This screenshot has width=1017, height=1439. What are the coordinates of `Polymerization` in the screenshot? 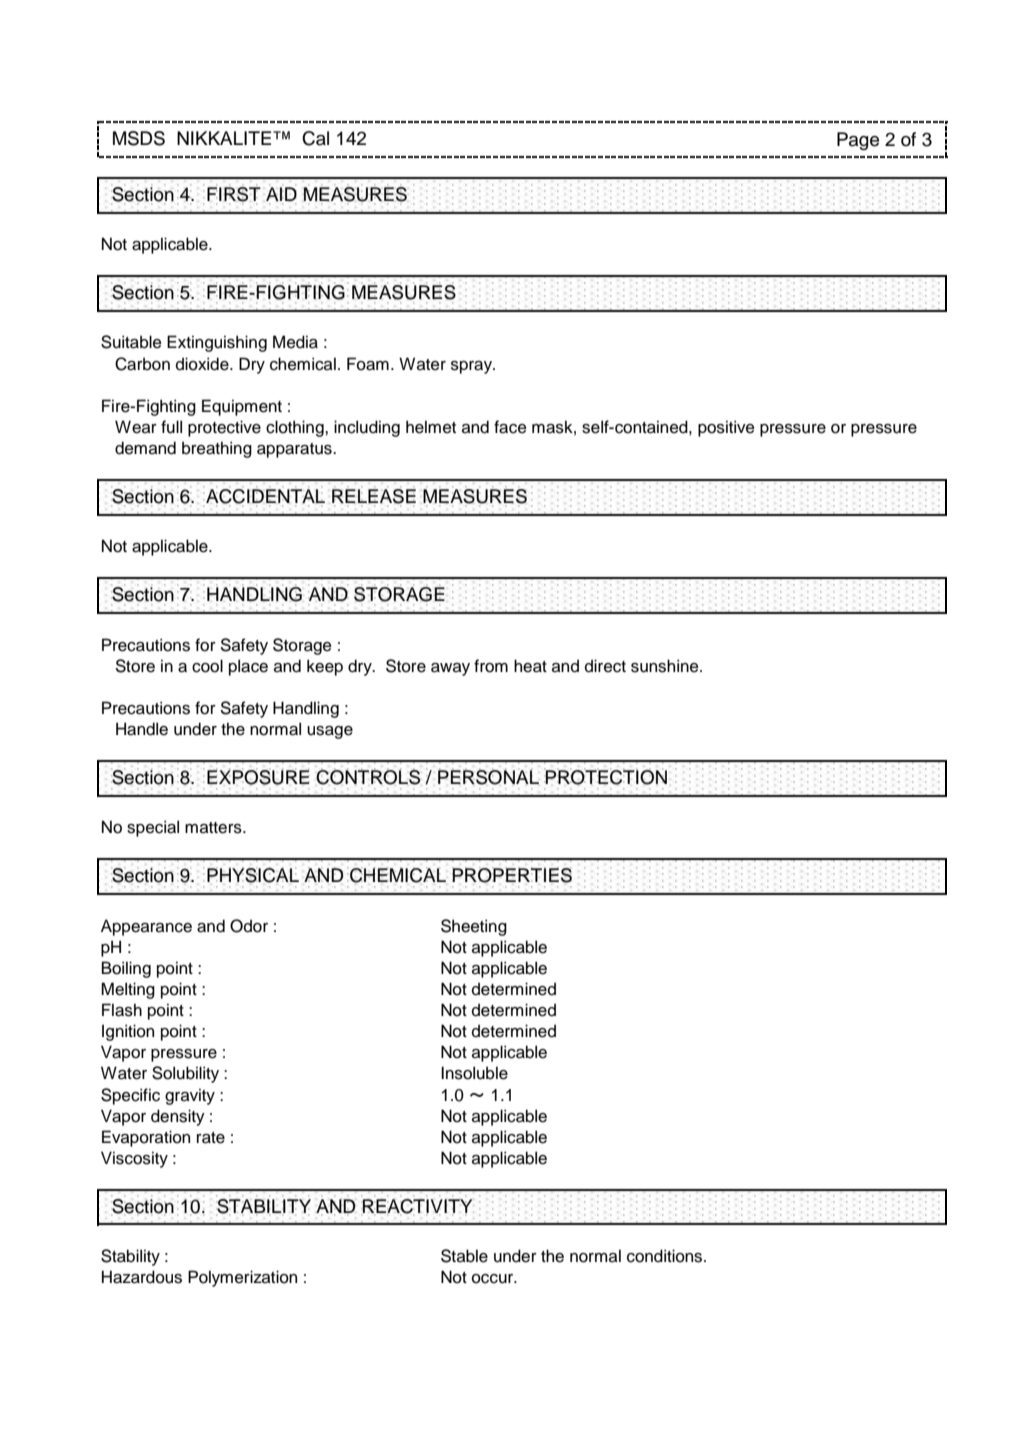 It's located at (242, 1278).
